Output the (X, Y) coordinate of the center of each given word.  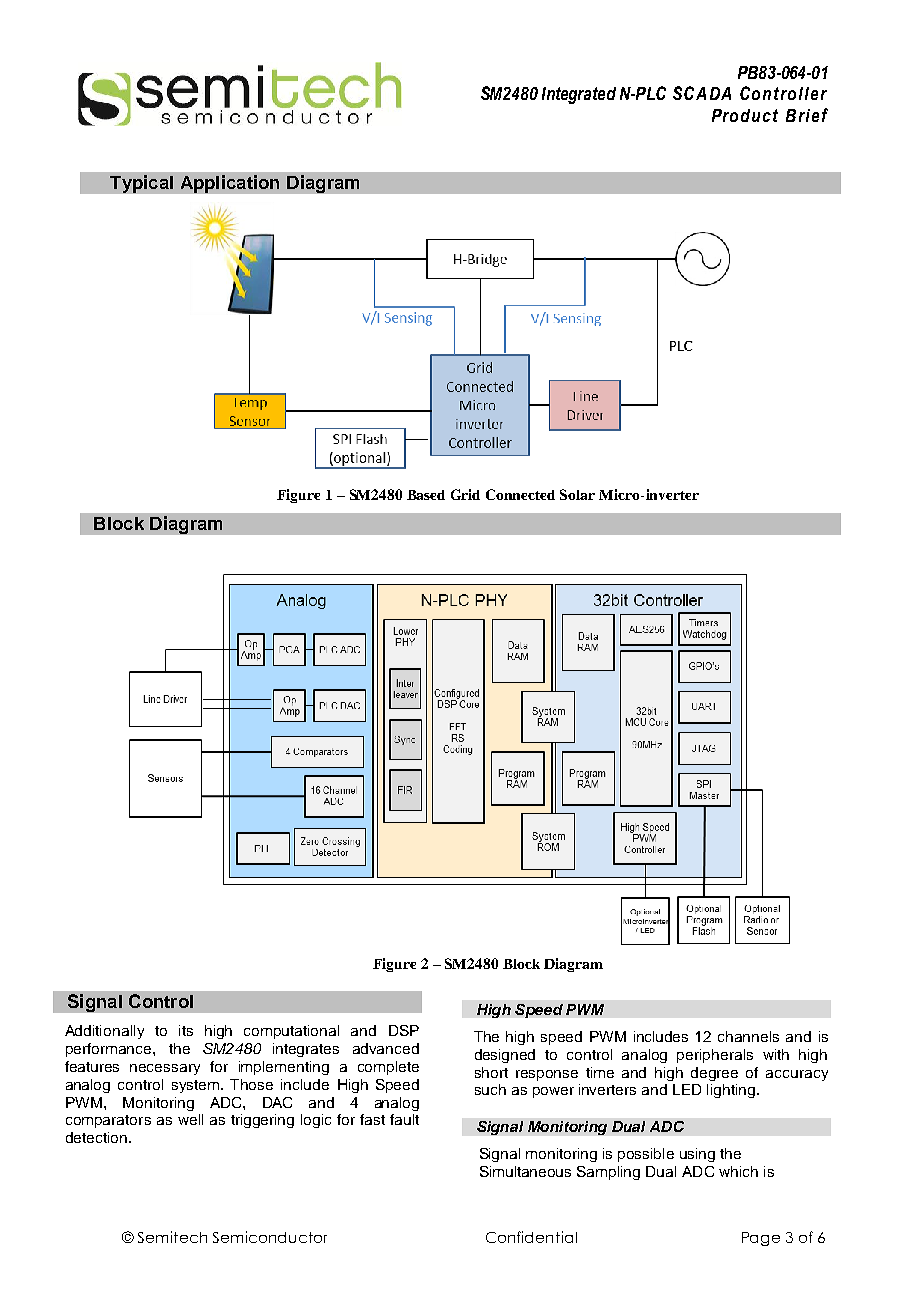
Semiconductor (270, 1237)
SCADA (702, 93)
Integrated (579, 95)
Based (426, 495)
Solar (577, 494)
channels (748, 1036)
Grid (465, 494)
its (186, 1030)
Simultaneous (525, 1171)
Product (745, 115)
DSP (404, 1030)
